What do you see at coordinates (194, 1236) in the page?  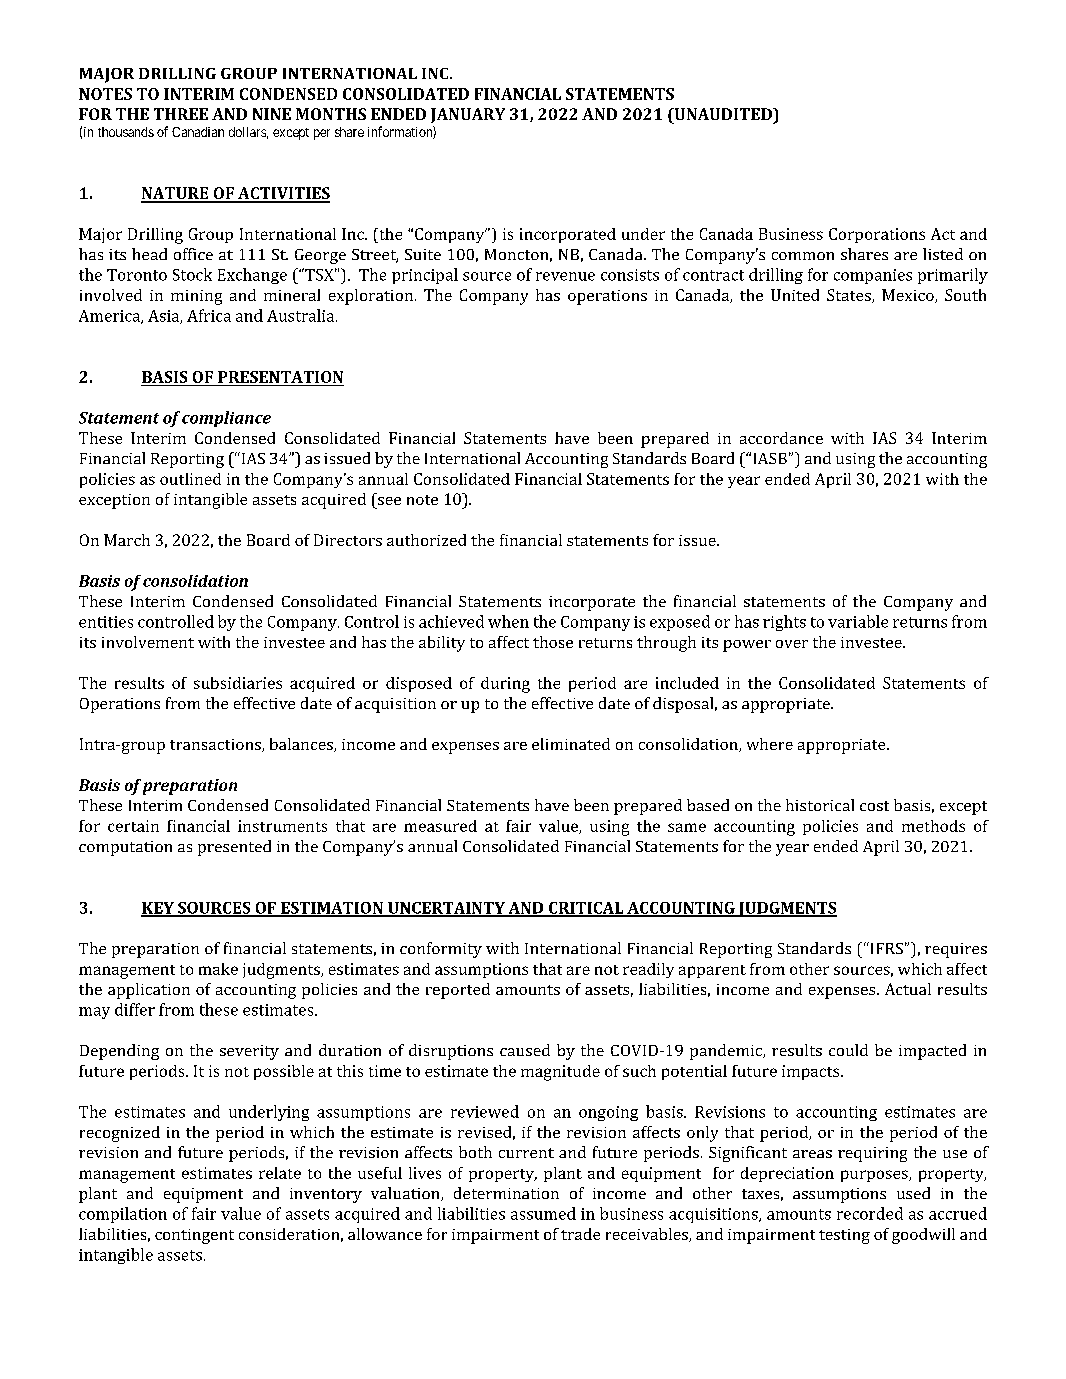 I see `contingent` at bounding box center [194, 1236].
